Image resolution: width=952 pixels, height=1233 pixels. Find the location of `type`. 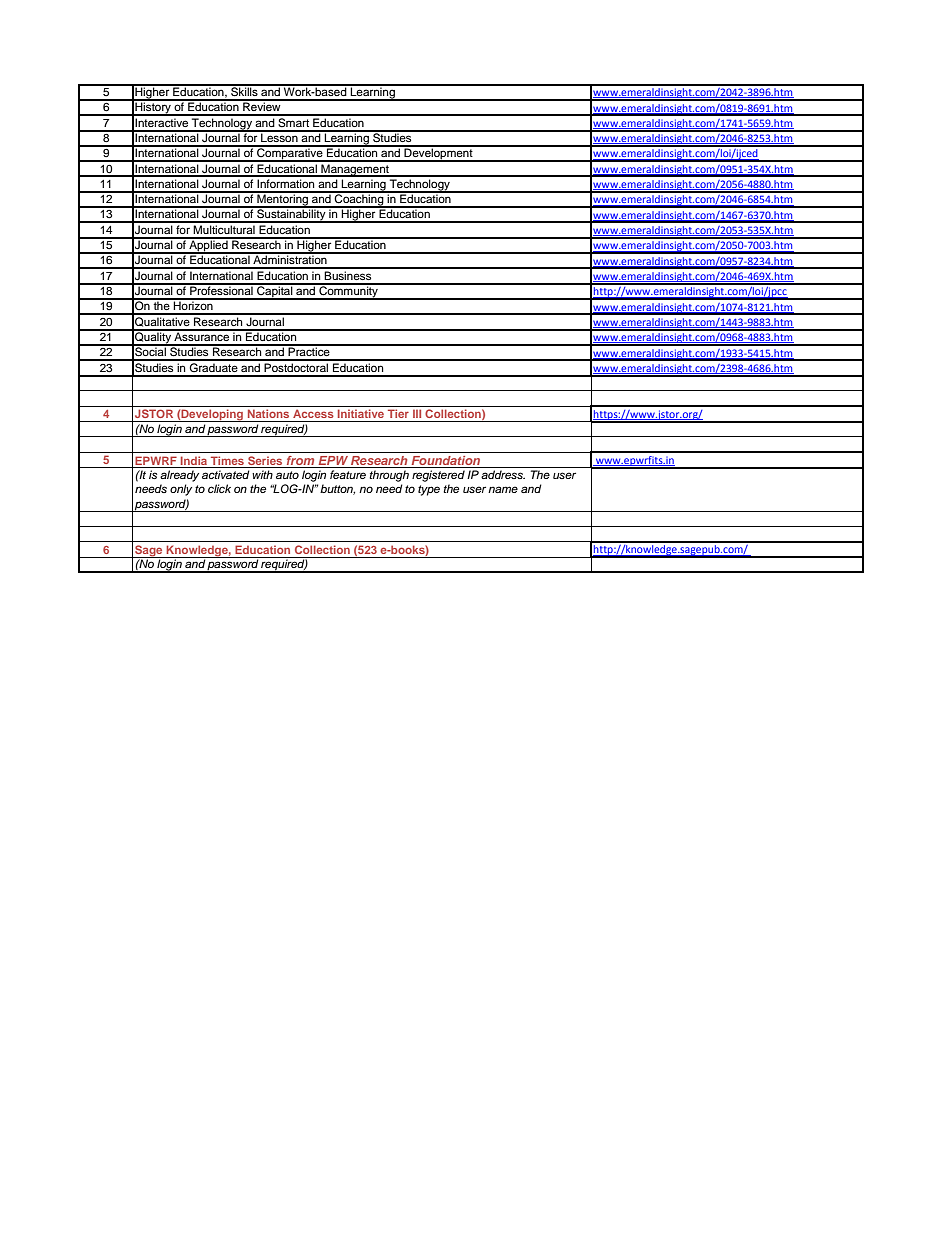

type is located at coordinates (429, 490).
